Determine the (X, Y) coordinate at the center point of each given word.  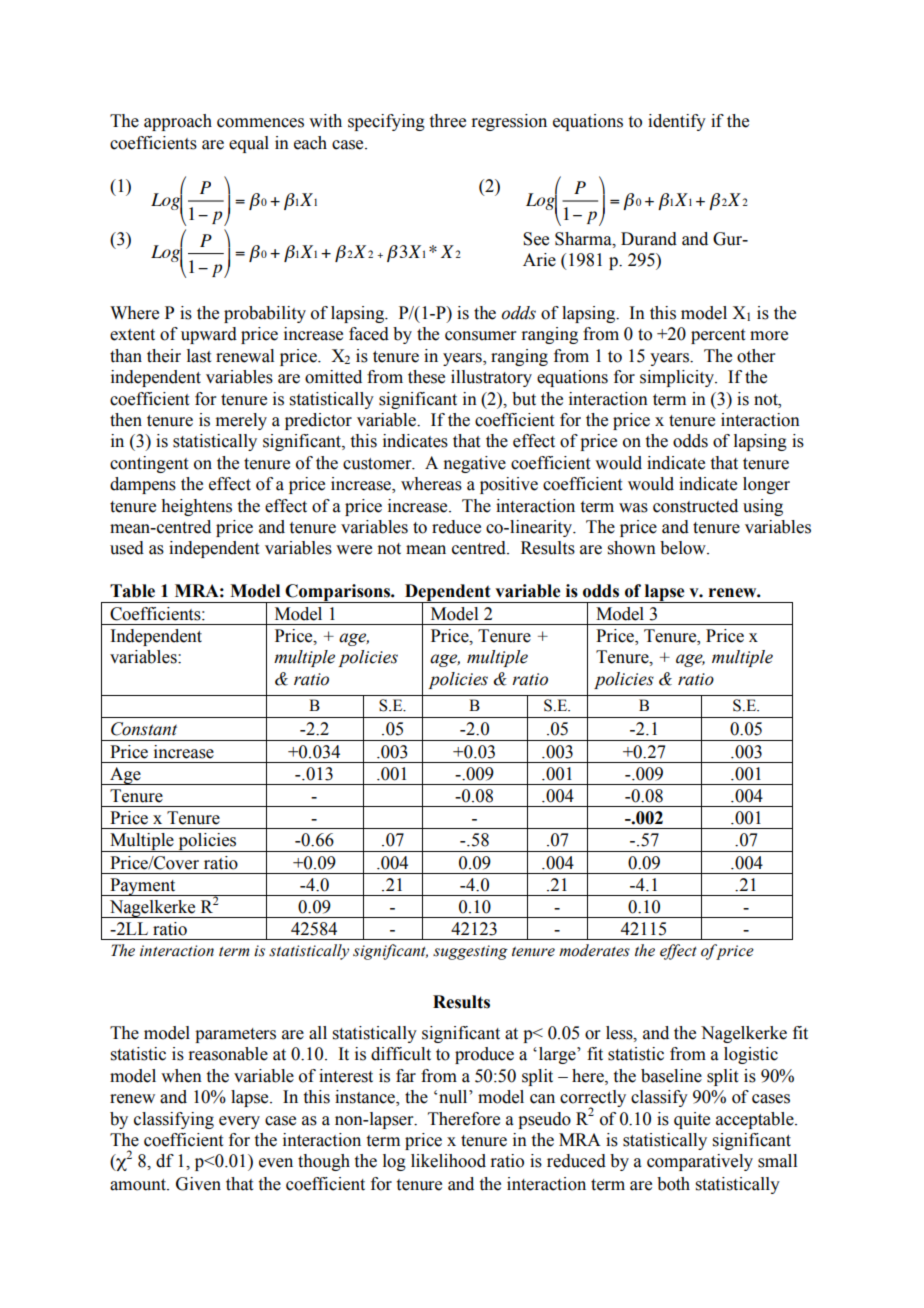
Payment (143, 887)
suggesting (470, 952)
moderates (594, 950)
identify (677, 122)
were (354, 550)
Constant (144, 729)
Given (198, 1184)
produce (484, 1055)
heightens (196, 507)
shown (632, 548)
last (199, 356)
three (448, 121)
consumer (481, 336)
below (684, 548)
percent (718, 336)
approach (178, 122)
